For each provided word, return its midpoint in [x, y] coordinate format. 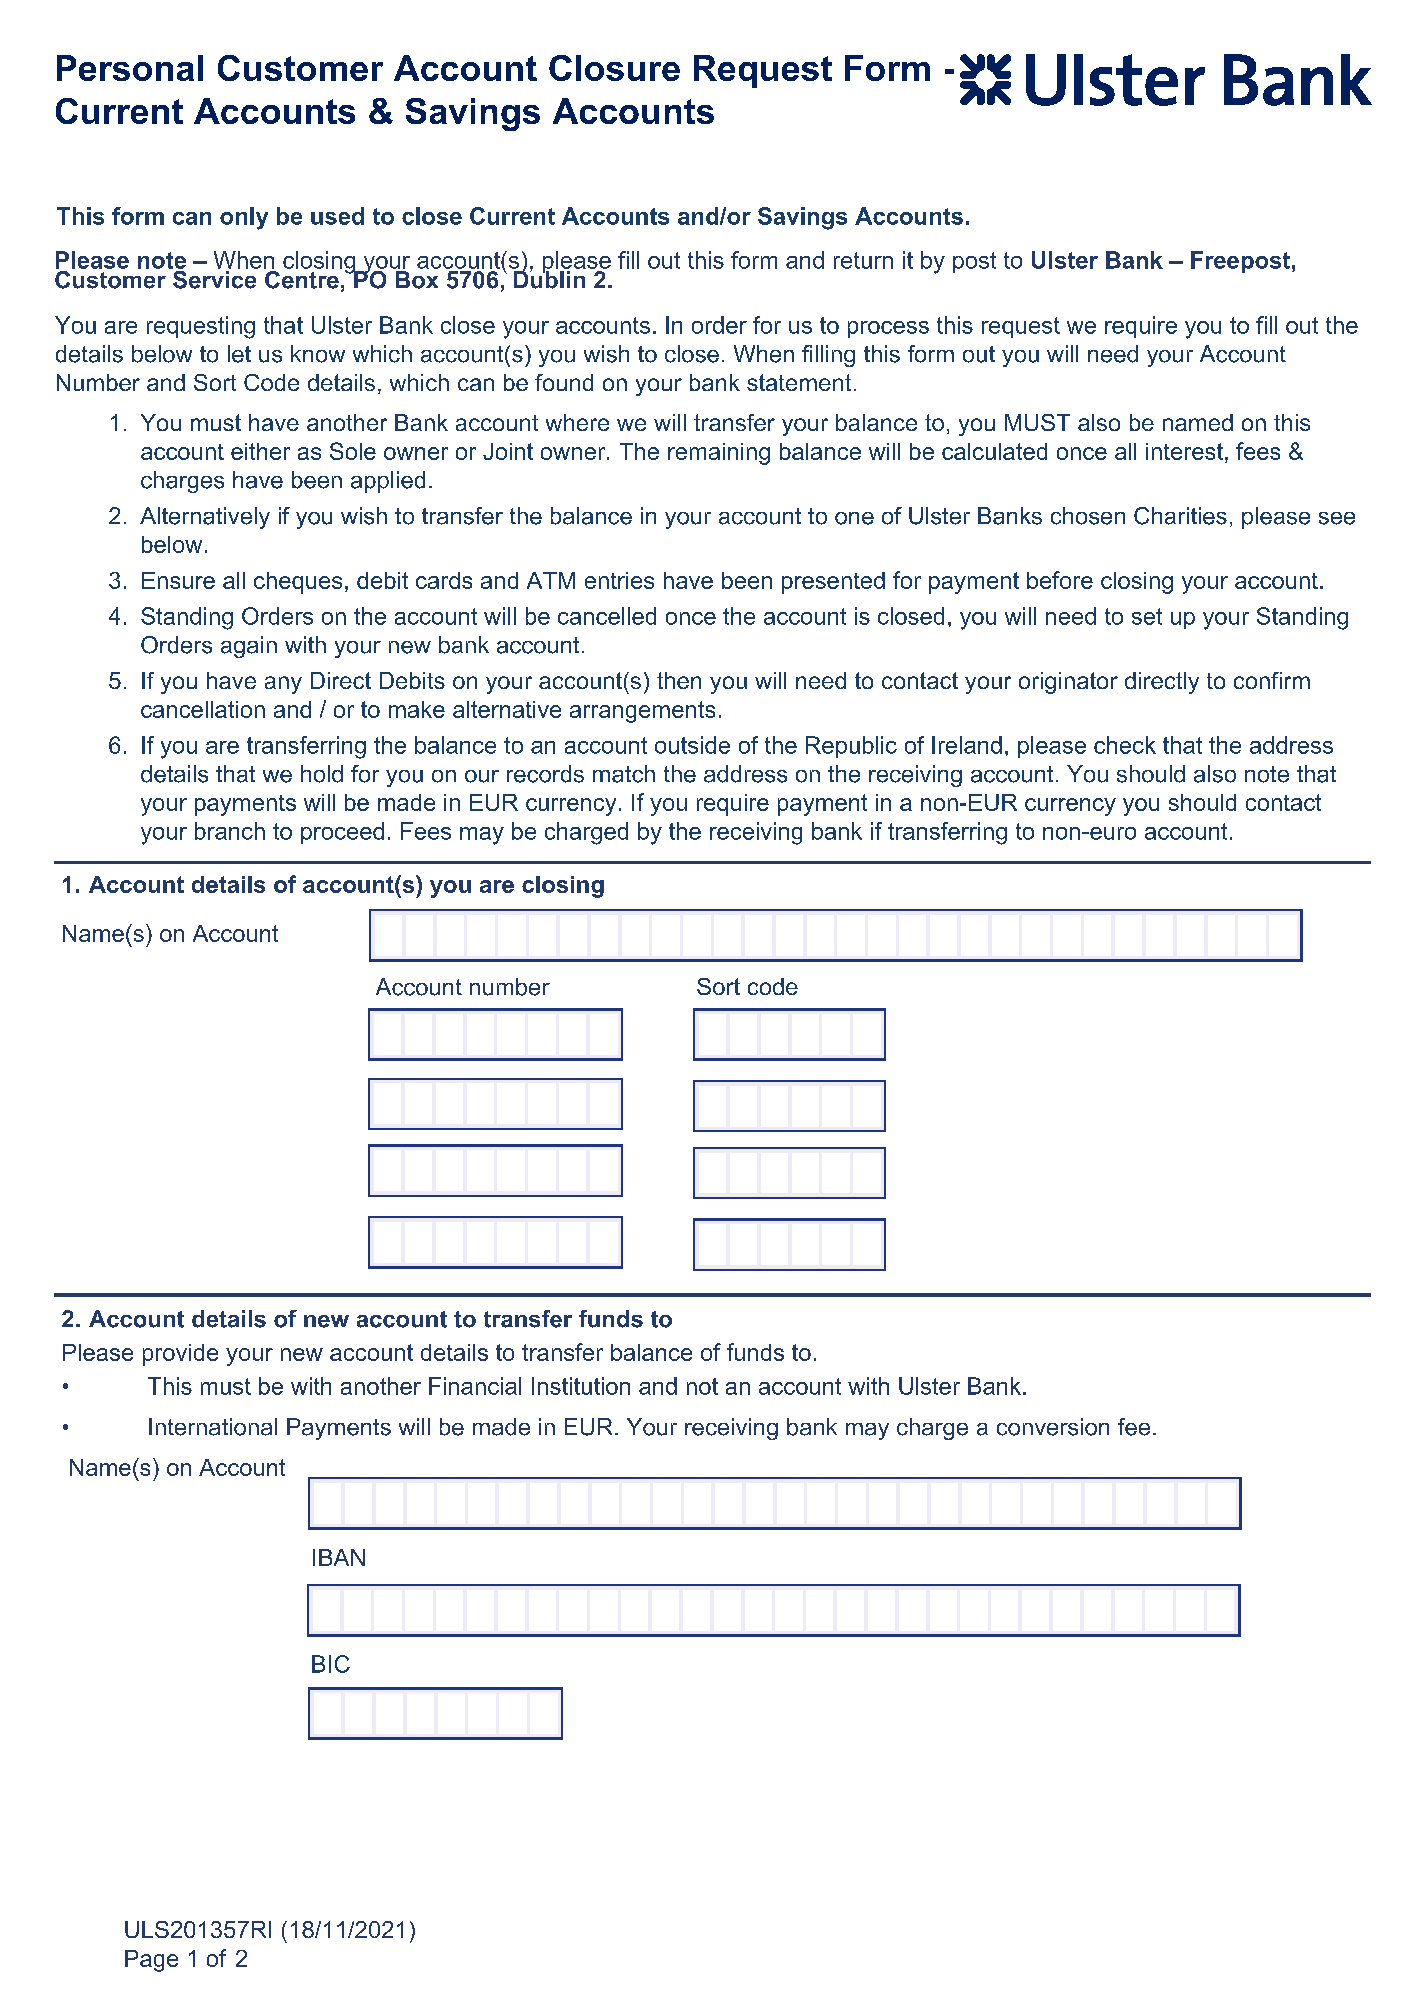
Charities [1180, 516]
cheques [298, 583]
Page [151, 1961]
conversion [1053, 1427]
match [624, 774]
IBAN [339, 1557]
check [1125, 745]
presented [833, 583]
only [244, 218]
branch [230, 831]
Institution [581, 1386]
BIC [331, 1664]
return [863, 260]
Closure [614, 68]
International [213, 1427]
